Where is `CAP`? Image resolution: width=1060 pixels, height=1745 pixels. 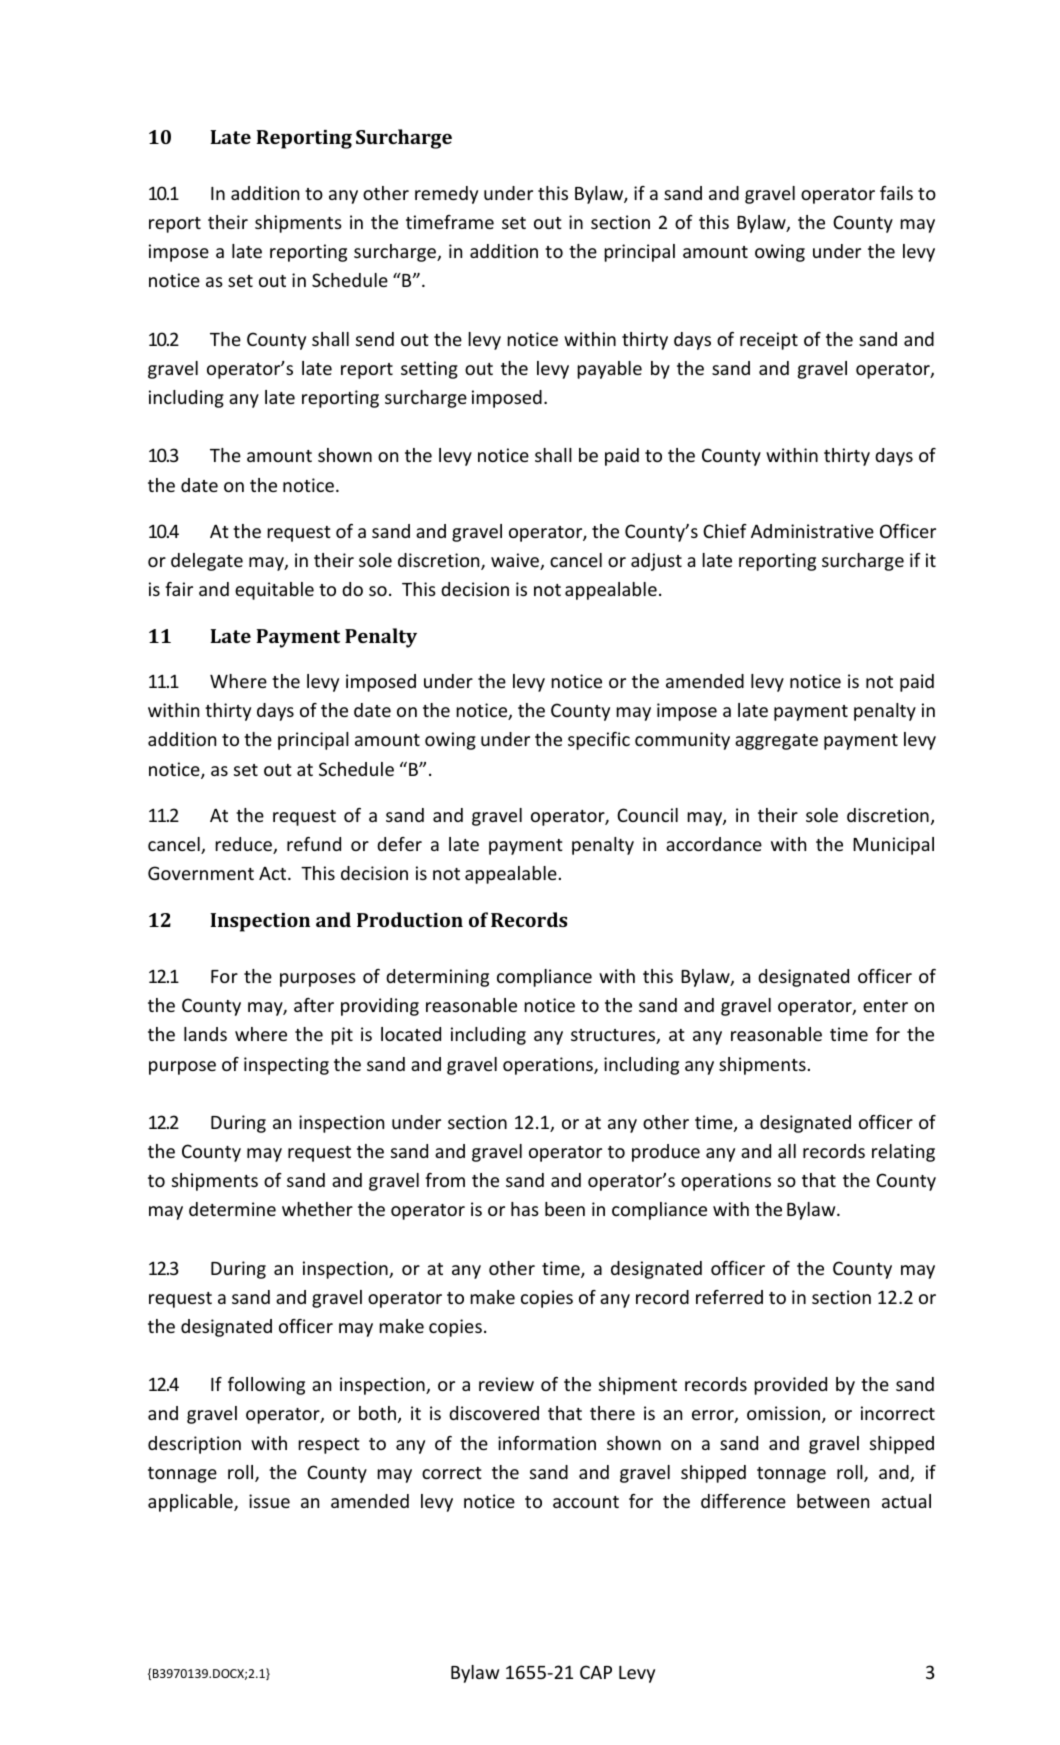
CAP is located at coordinates (596, 1672).
